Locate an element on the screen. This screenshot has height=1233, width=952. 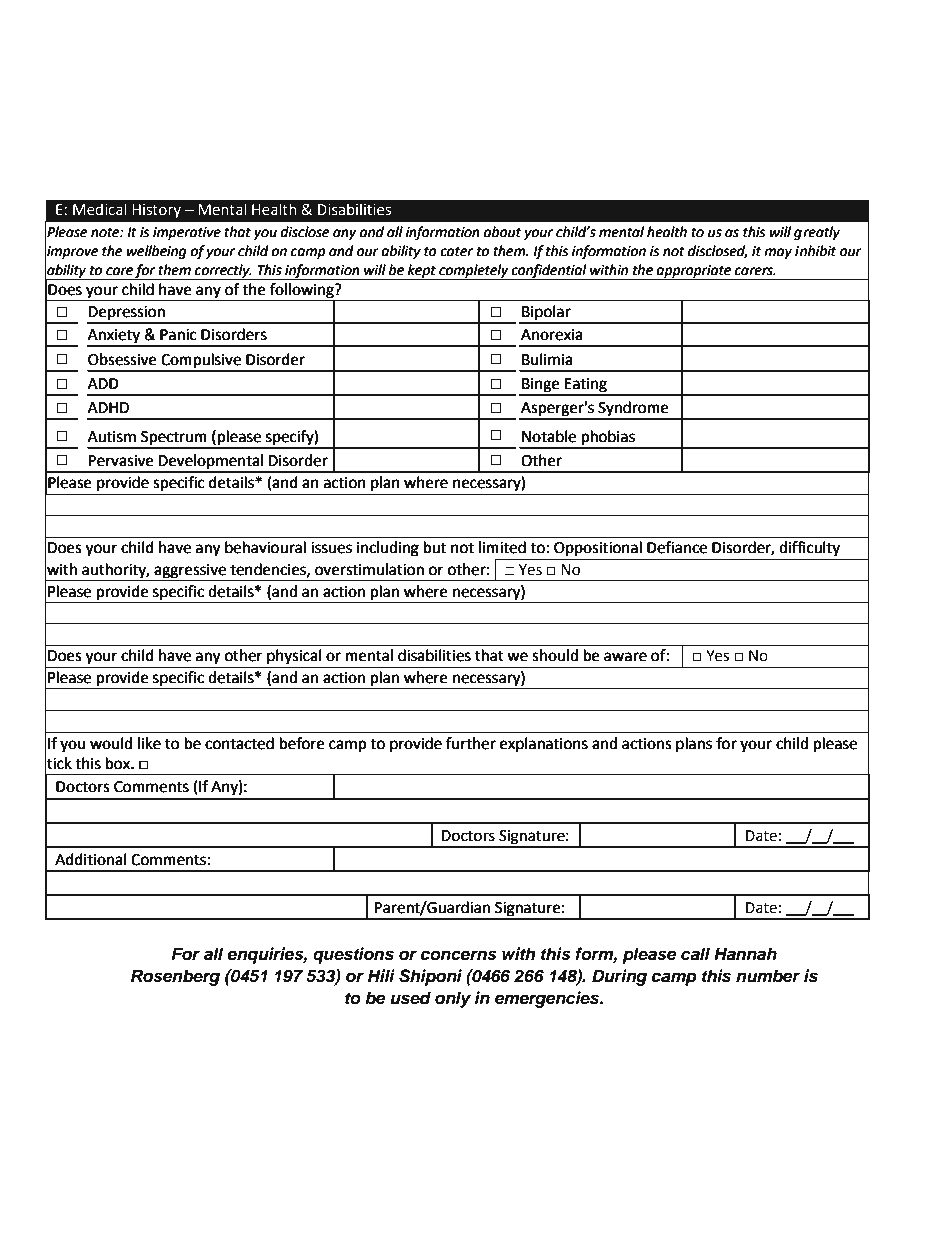
cater is located at coordinates (457, 251).
